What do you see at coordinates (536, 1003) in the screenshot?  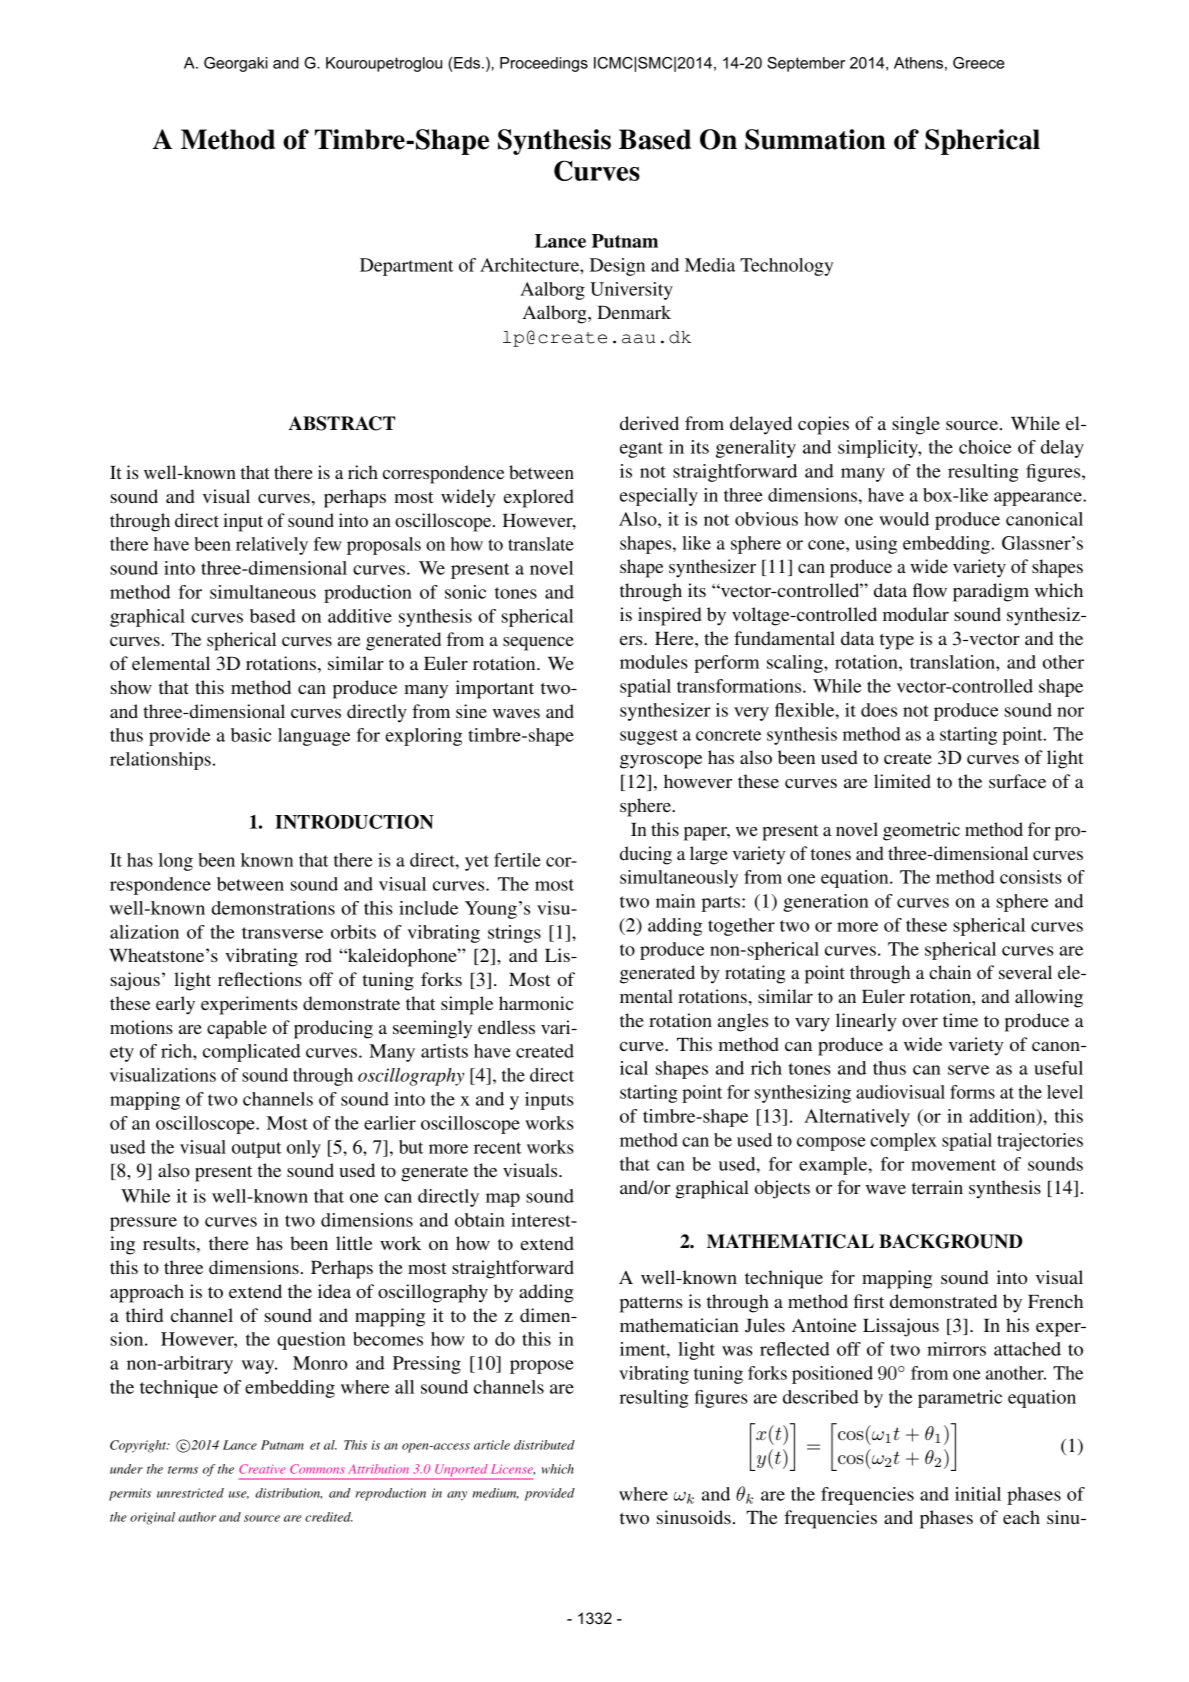 I see `harmonic` at bounding box center [536, 1003].
